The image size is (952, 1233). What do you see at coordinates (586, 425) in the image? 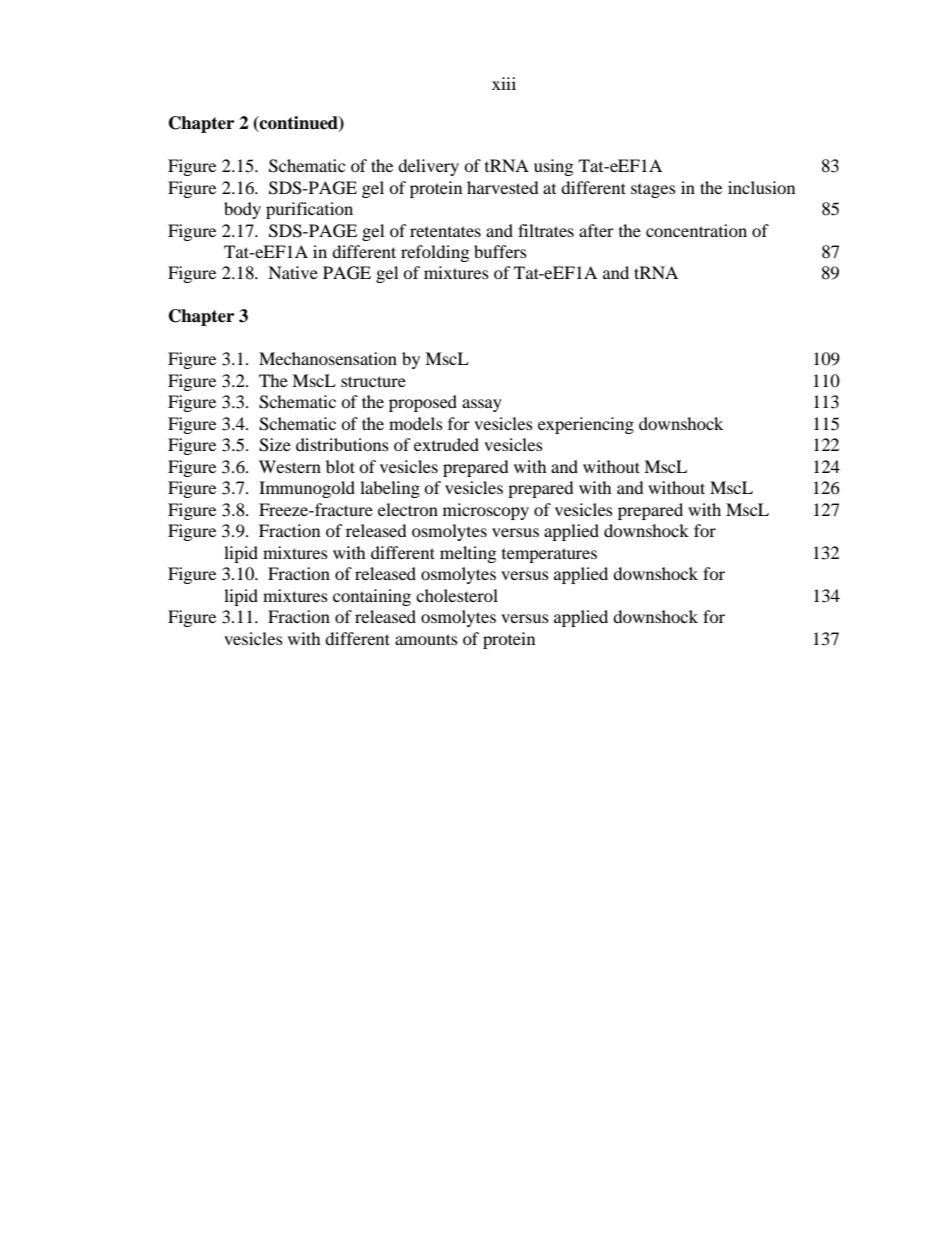
I see `experiencing` at bounding box center [586, 425].
